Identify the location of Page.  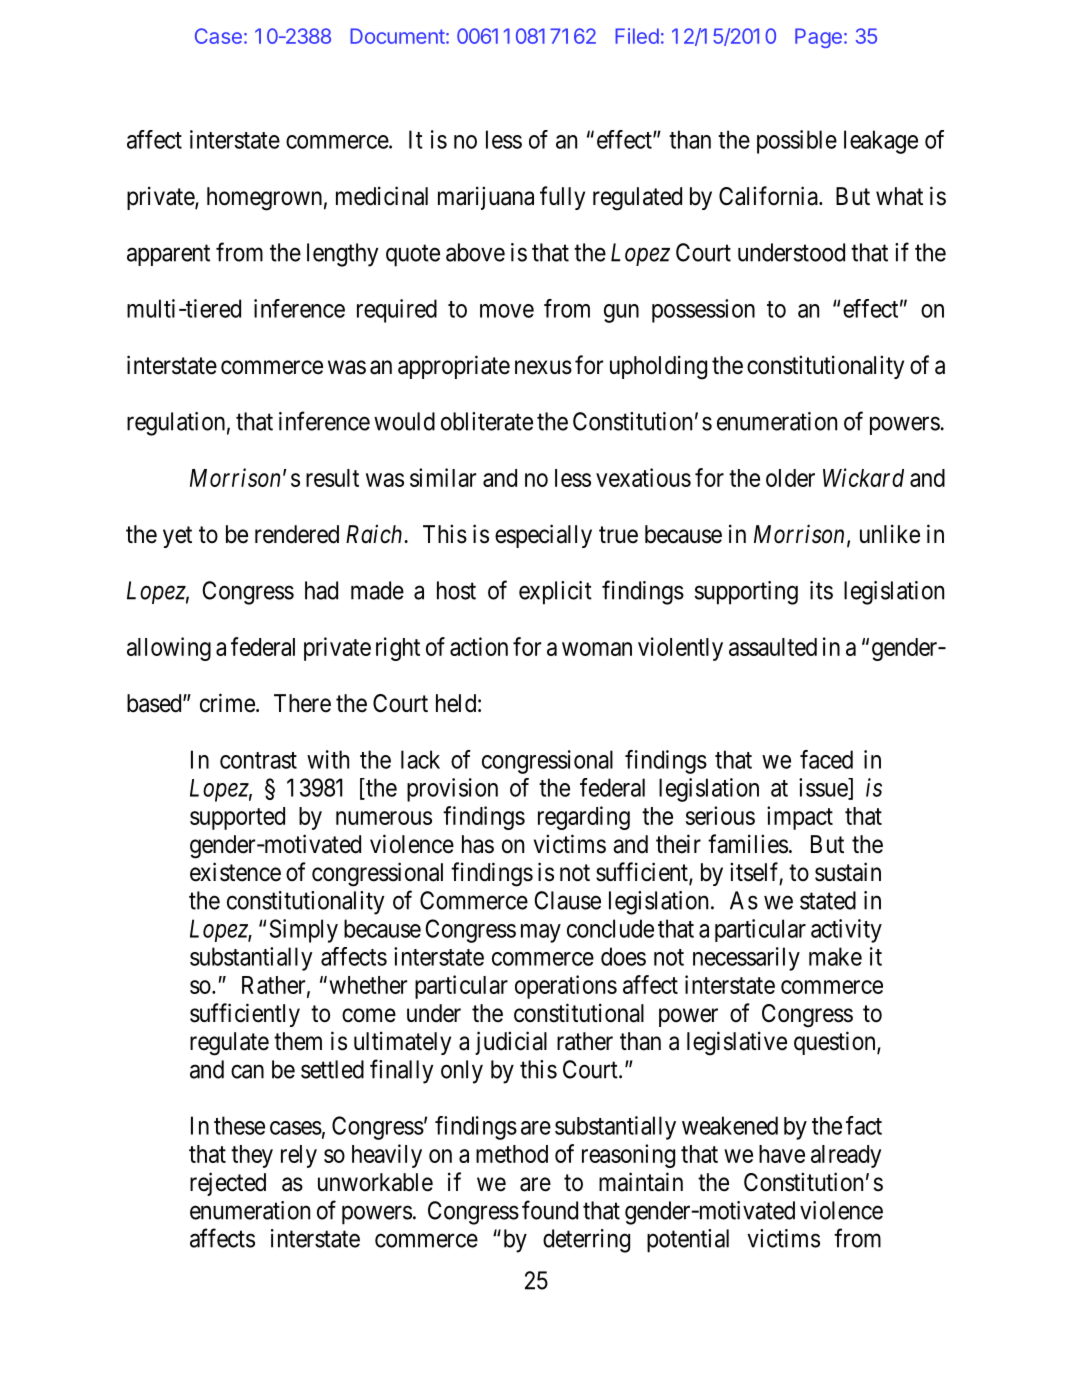
(818, 38).
